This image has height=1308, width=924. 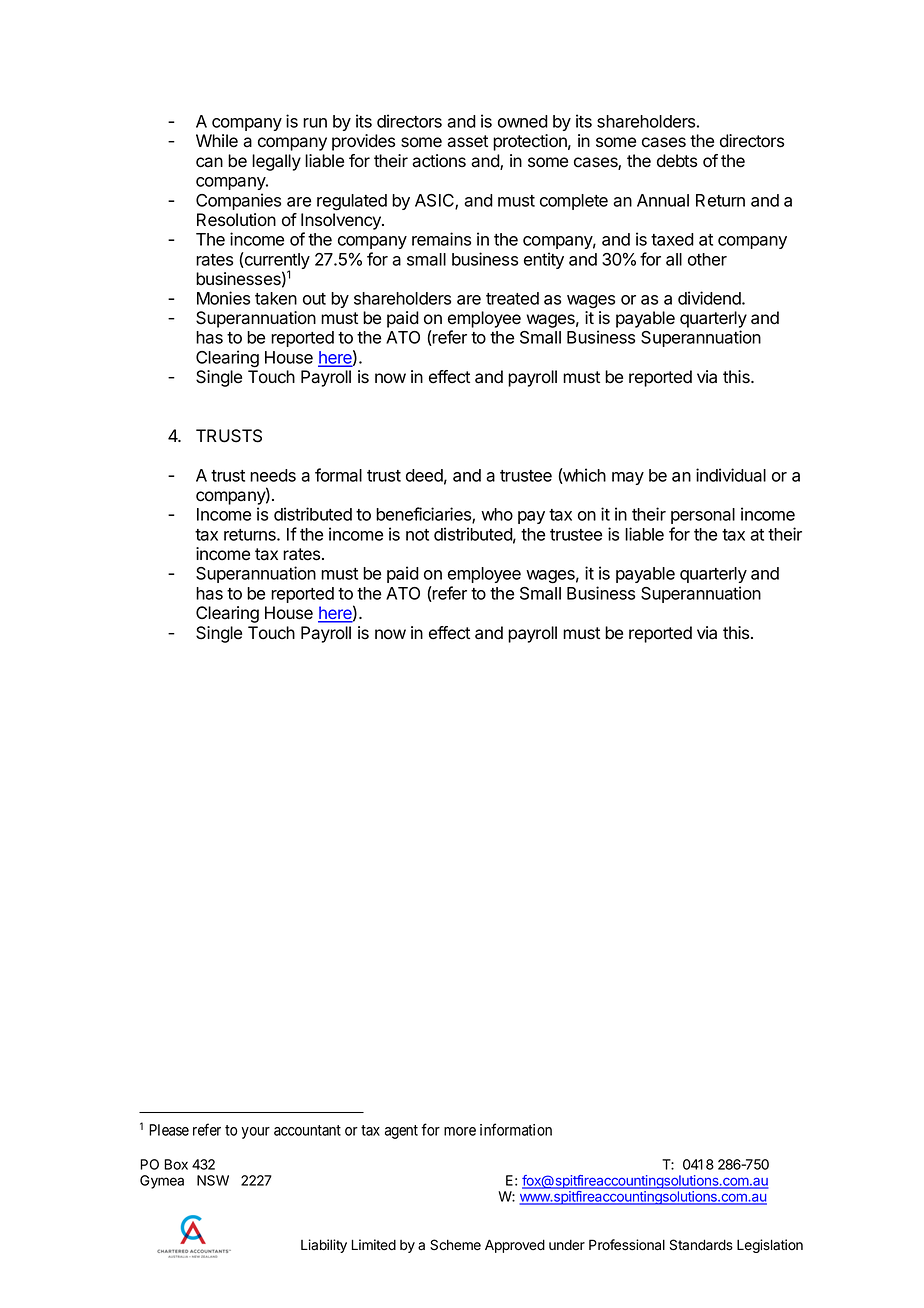 What do you see at coordinates (703, 516) in the image?
I see `personal` at bounding box center [703, 516].
